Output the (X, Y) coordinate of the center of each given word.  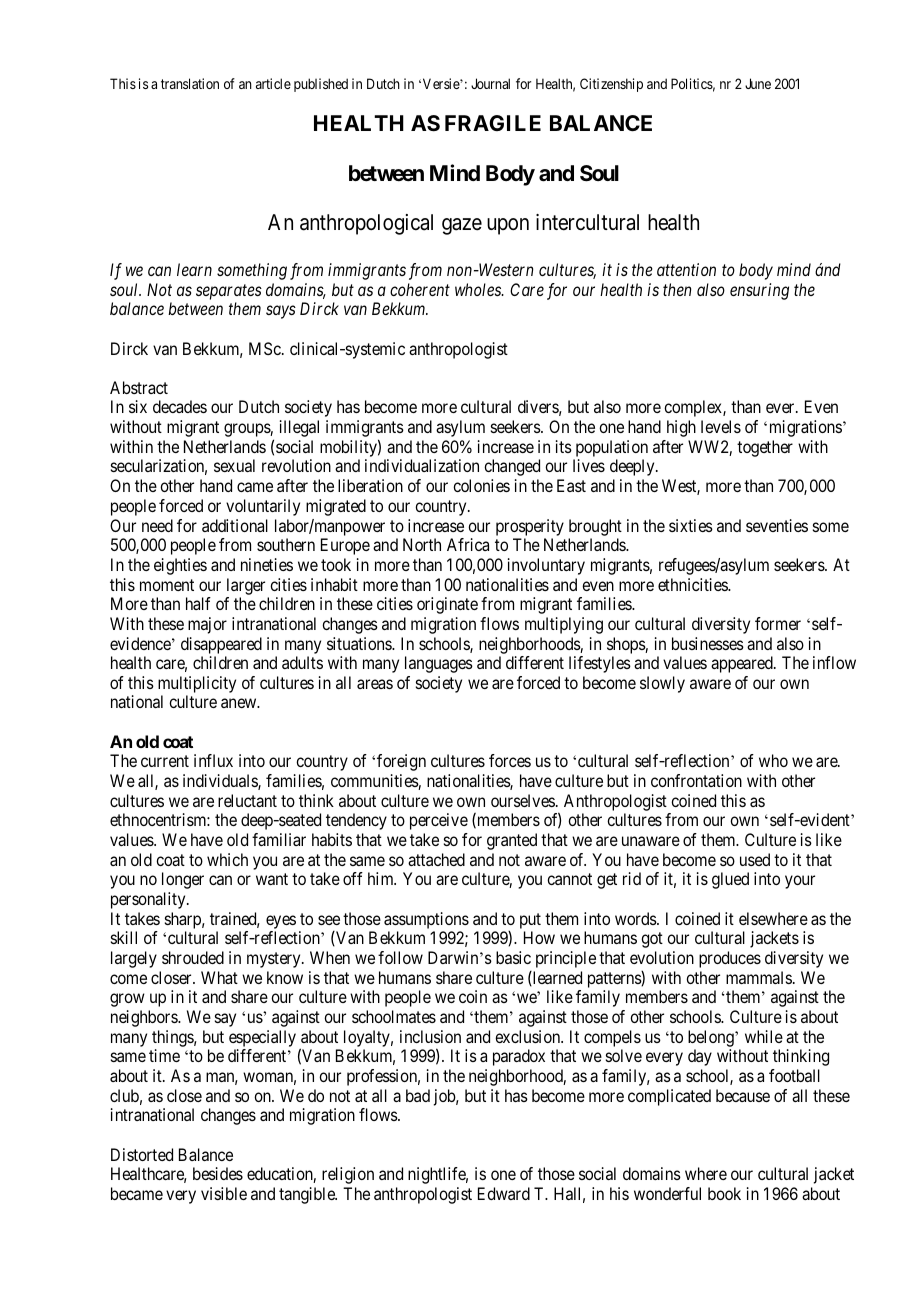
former (778, 623)
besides (218, 1173)
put (530, 922)
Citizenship (611, 85)
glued (730, 880)
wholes (479, 289)
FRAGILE (493, 123)
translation (190, 83)
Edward (504, 1193)
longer (183, 880)
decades (180, 406)
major (207, 625)
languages (439, 664)
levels (721, 426)
